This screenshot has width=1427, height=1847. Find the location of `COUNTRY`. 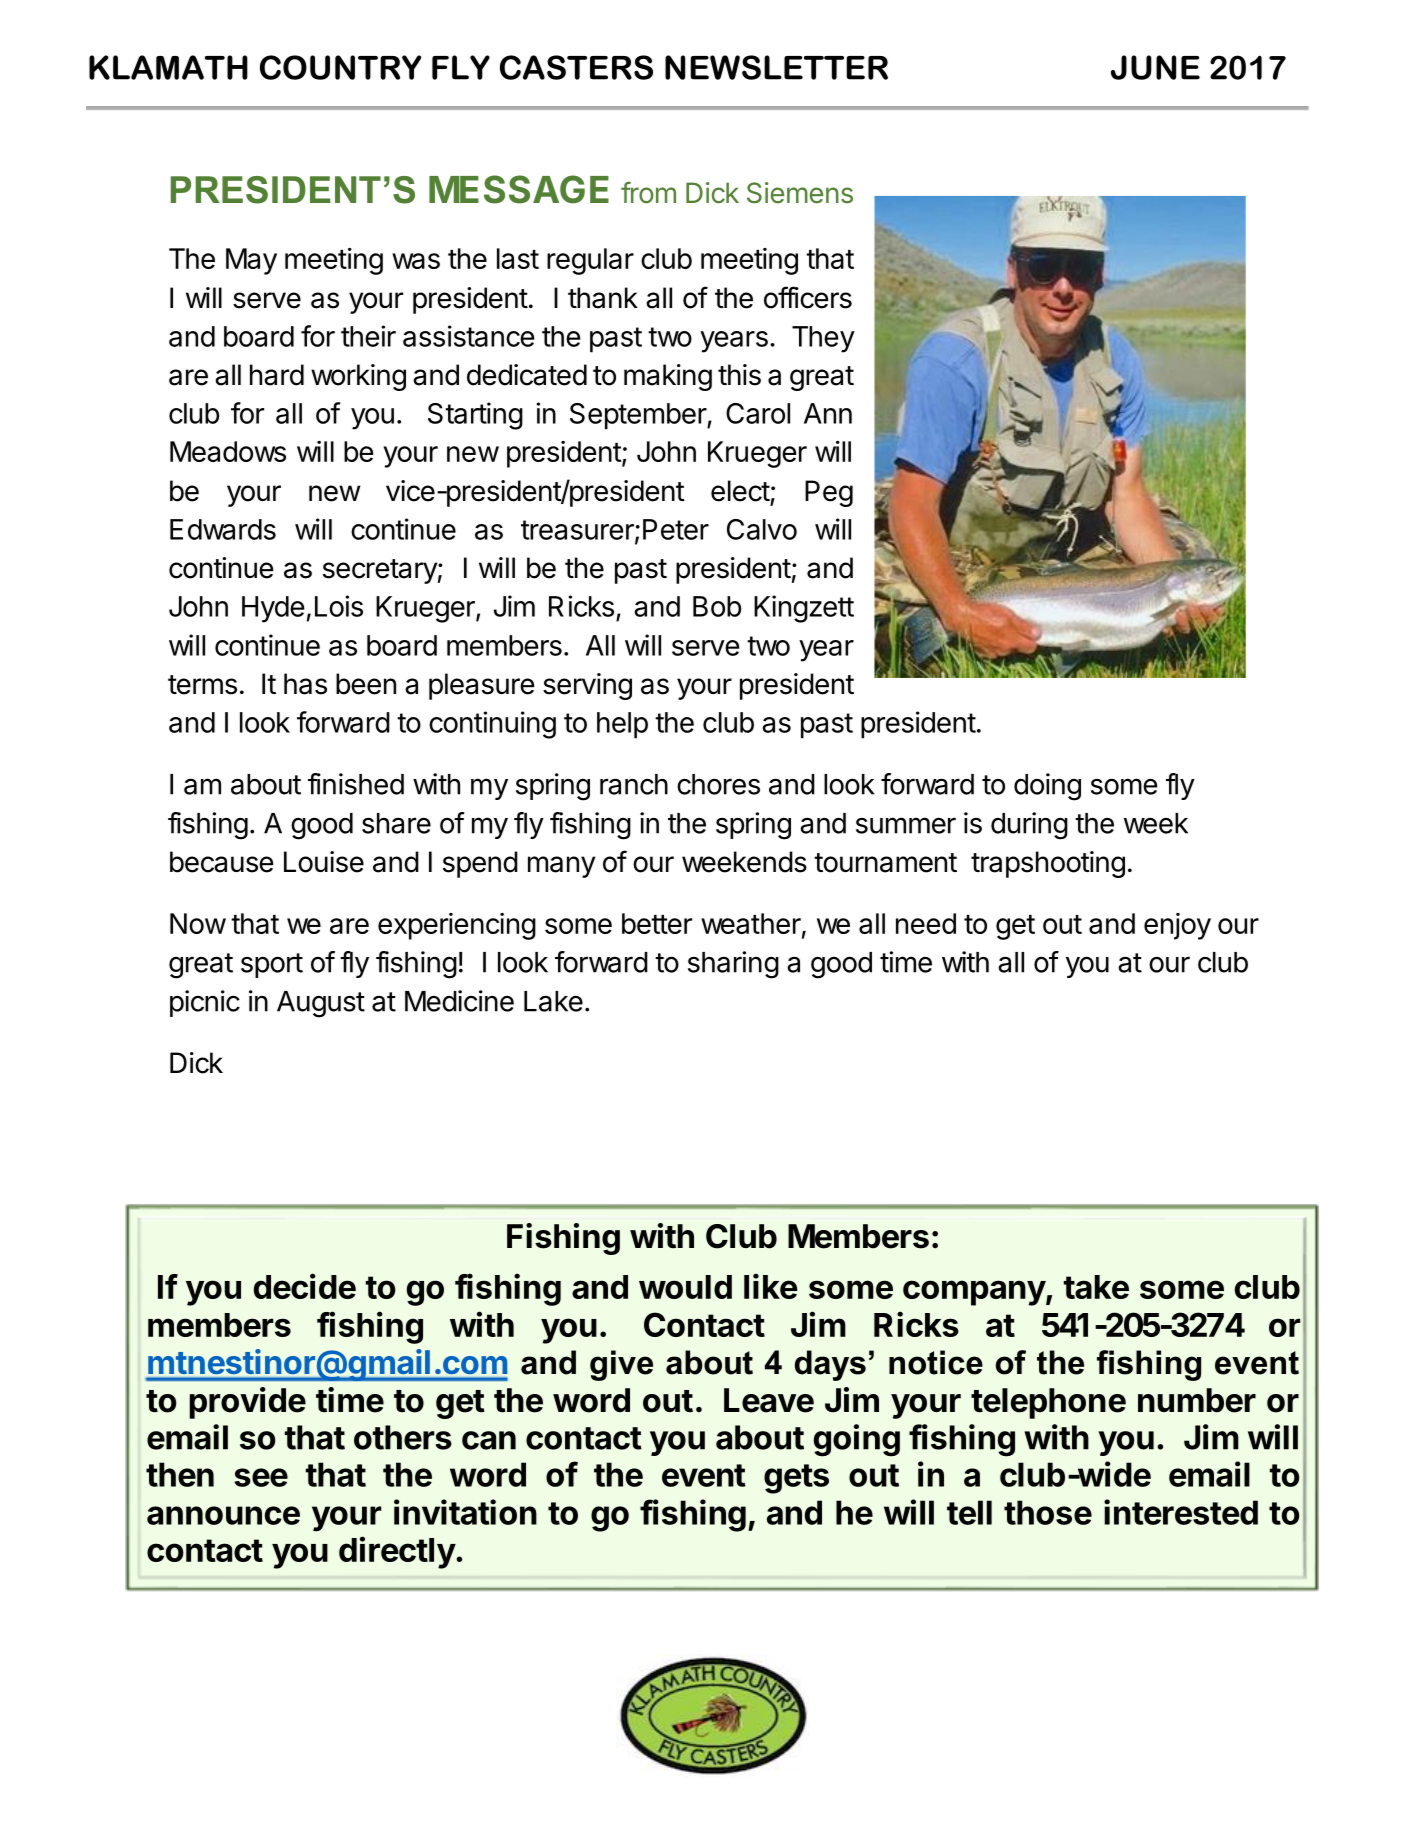

COUNTRY is located at coordinates (340, 67).
